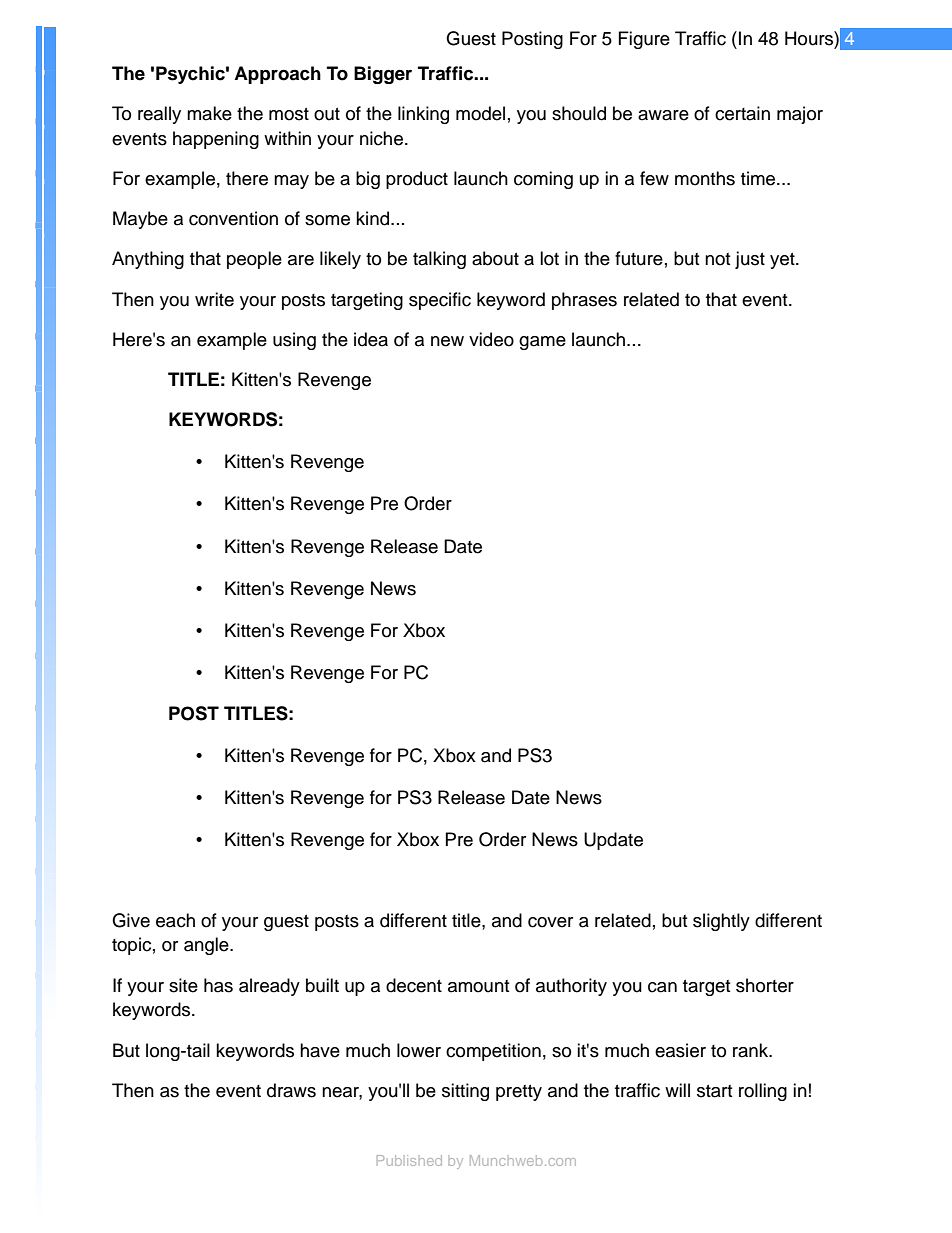 Image resolution: width=952 pixels, height=1233 pixels. Describe the element at coordinates (721, 922) in the document. I see `slightly` at that location.
